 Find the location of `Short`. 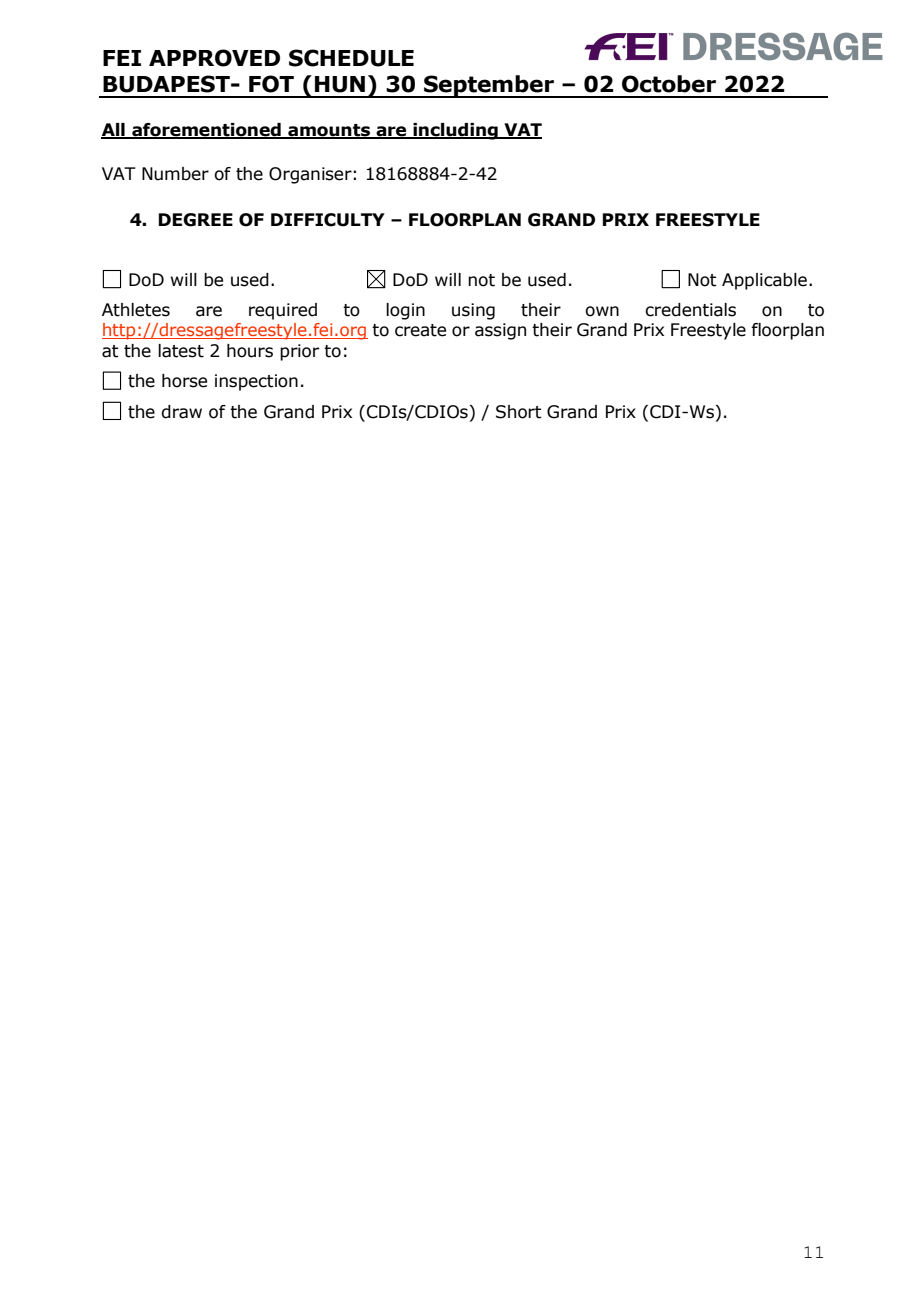

Short is located at coordinates (519, 412).
